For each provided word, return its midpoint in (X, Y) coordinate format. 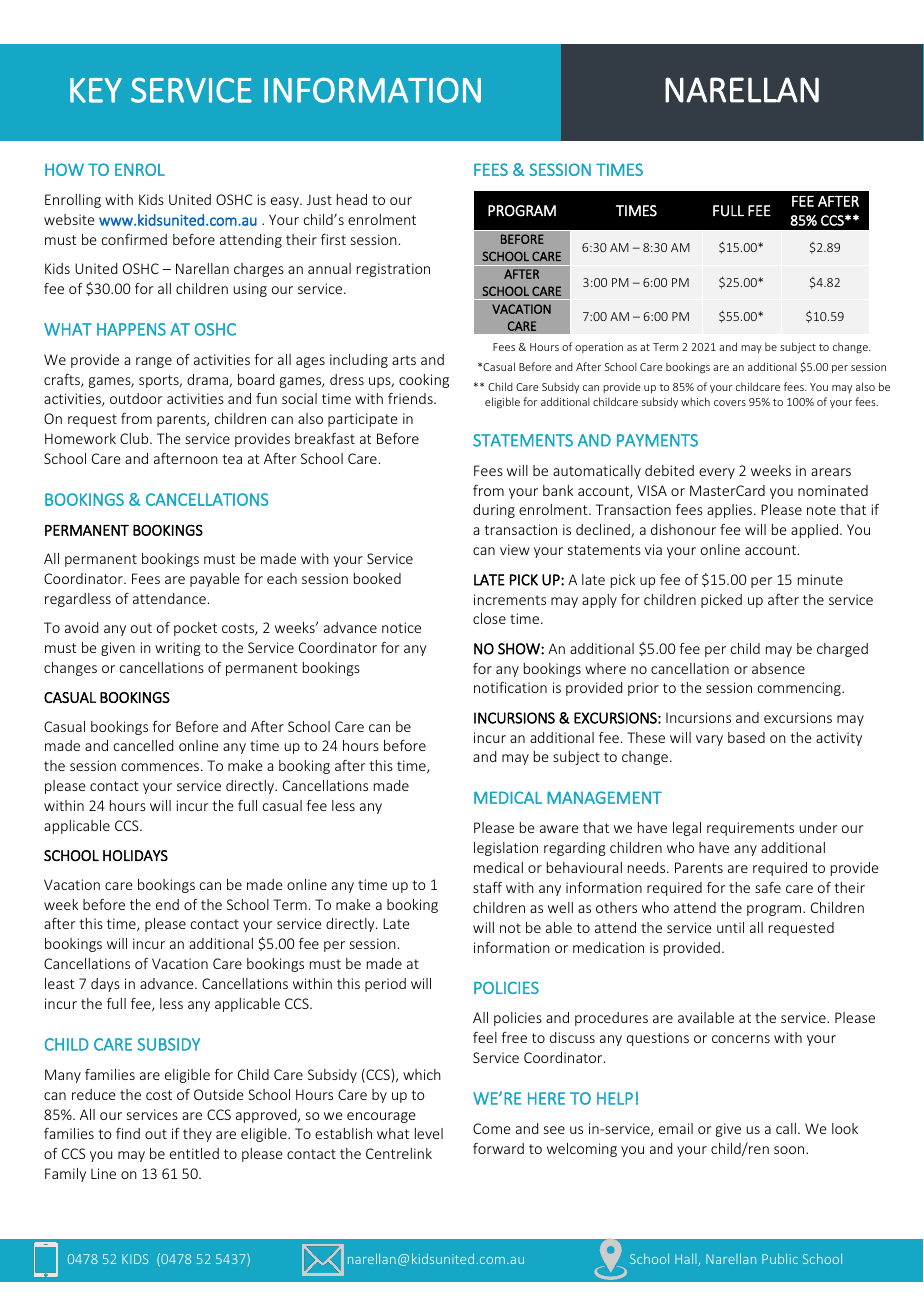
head (352, 199)
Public (780, 1259)
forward (498, 1148)
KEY (96, 90)
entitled (194, 1153)
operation (599, 348)
